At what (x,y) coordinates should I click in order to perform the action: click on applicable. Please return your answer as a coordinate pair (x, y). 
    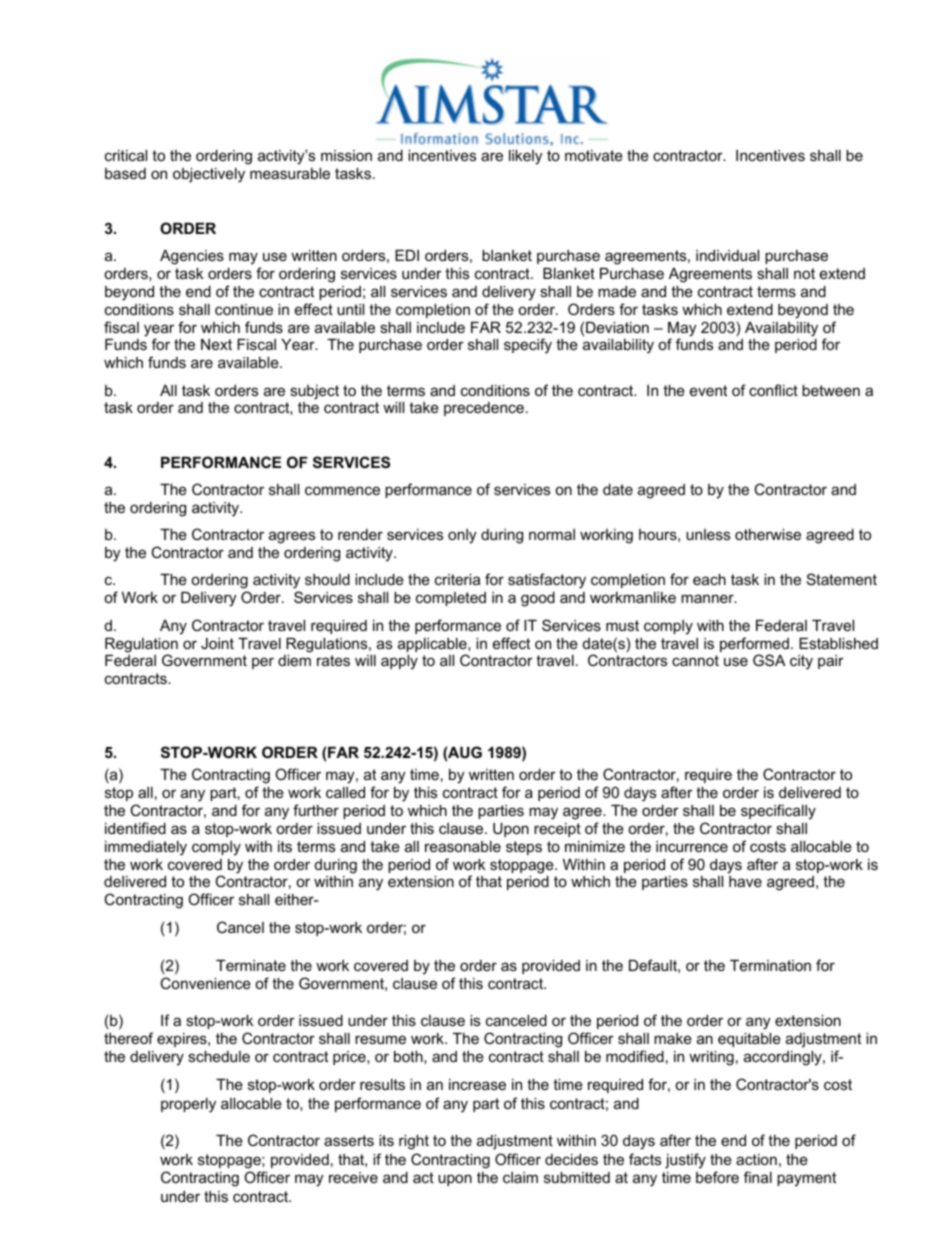
    Looking at the image, I should click on (433, 646).
